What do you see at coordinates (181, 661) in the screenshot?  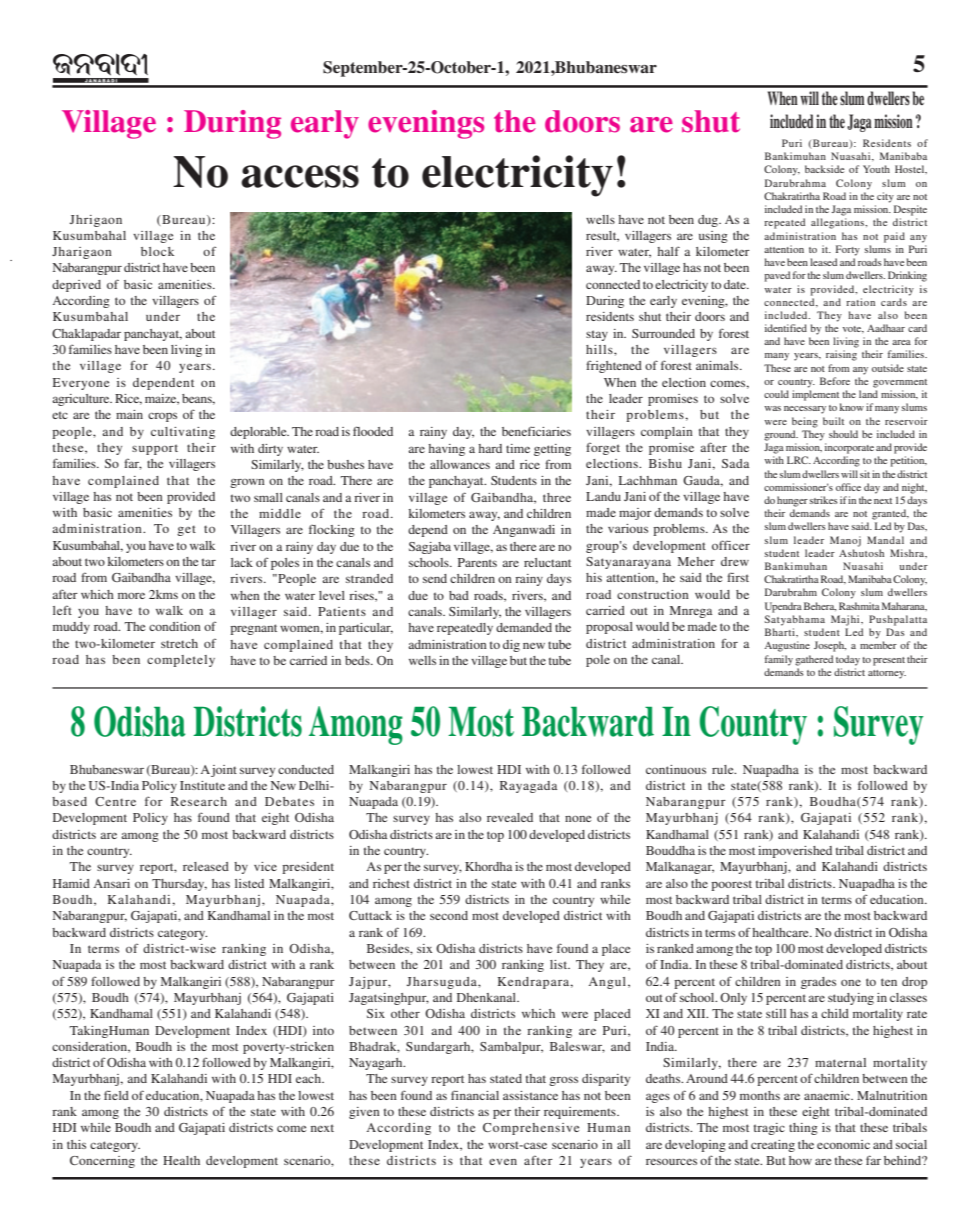 I see `completely` at bounding box center [181, 661].
